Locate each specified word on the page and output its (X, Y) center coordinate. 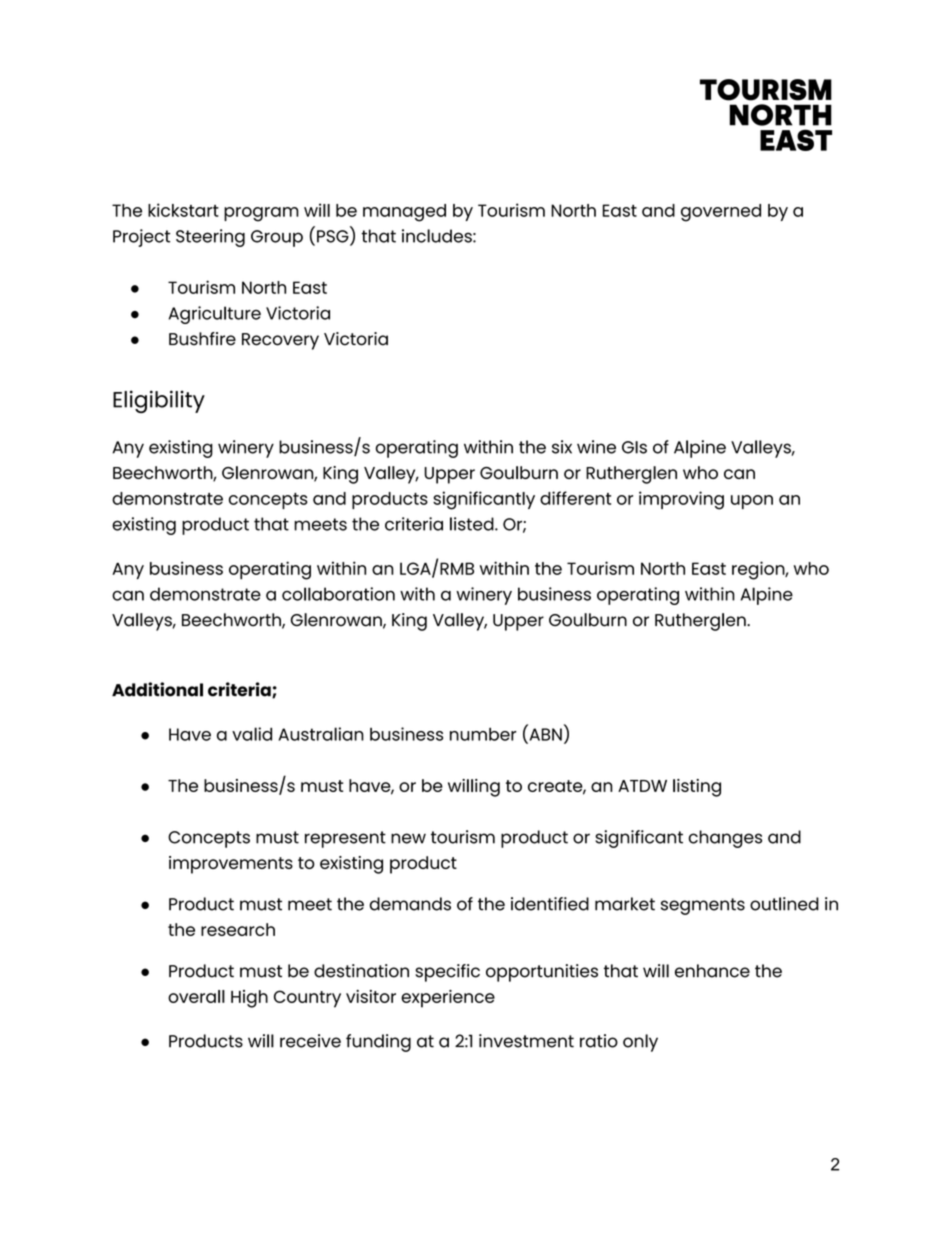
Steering (210, 238)
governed (721, 213)
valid (252, 734)
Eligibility (159, 401)
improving (681, 500)
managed (404, 213)
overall (196, 996)
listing (697, 788)
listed (473, 524)
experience (448, 999)
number (483, 734)
